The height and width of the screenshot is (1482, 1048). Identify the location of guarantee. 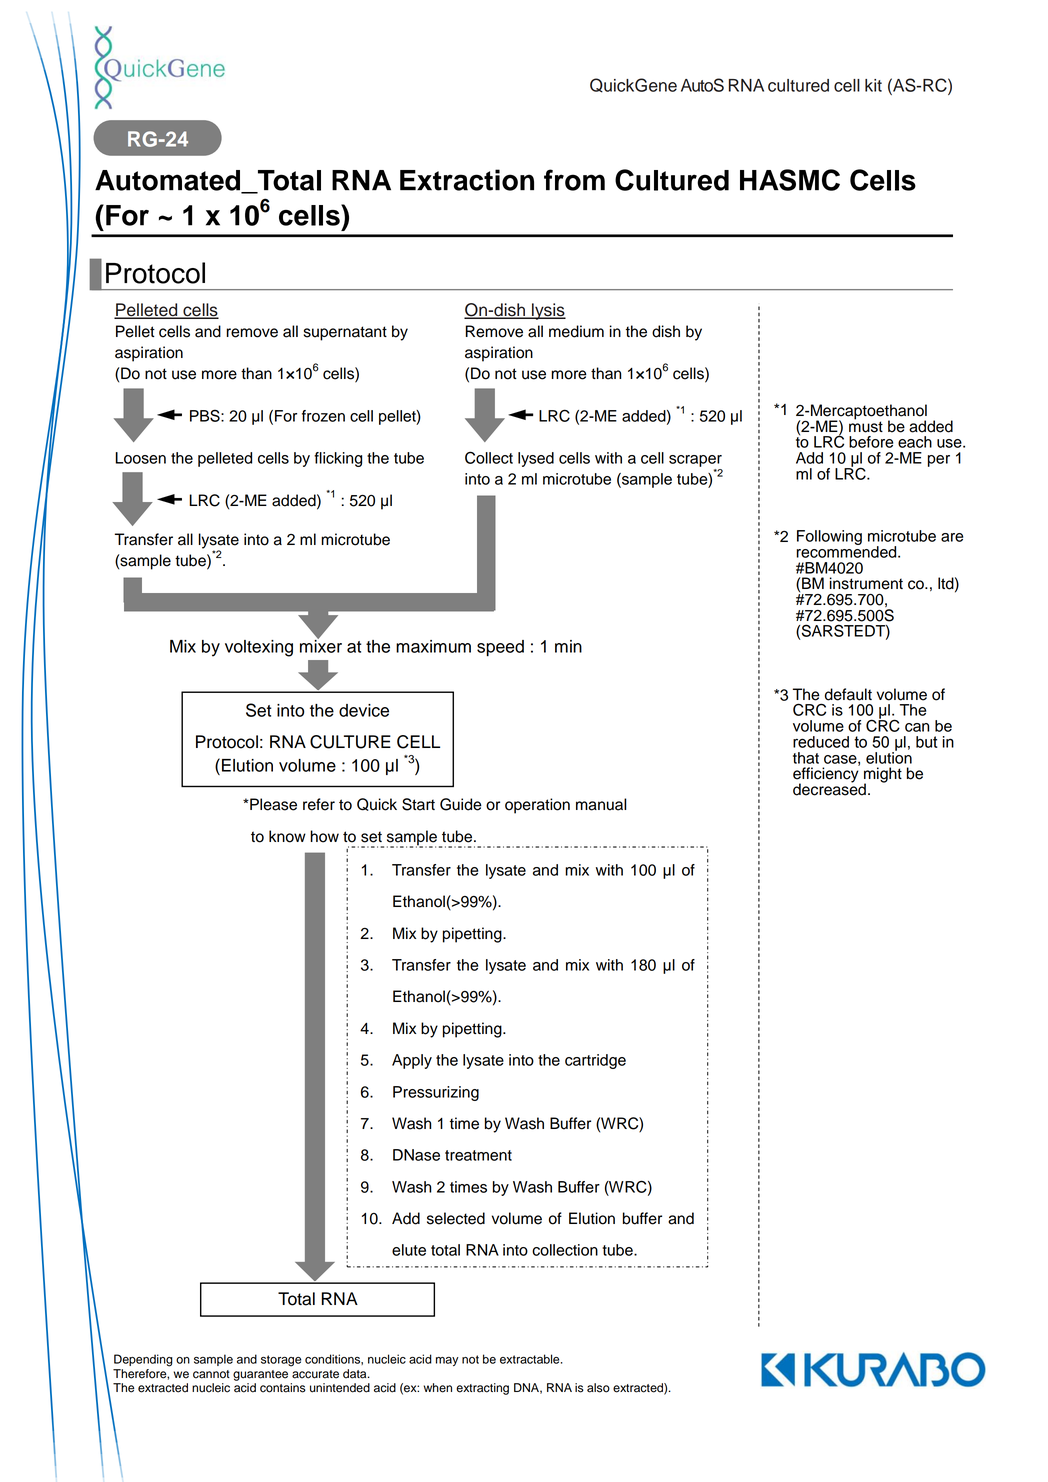
(260, 1375).
